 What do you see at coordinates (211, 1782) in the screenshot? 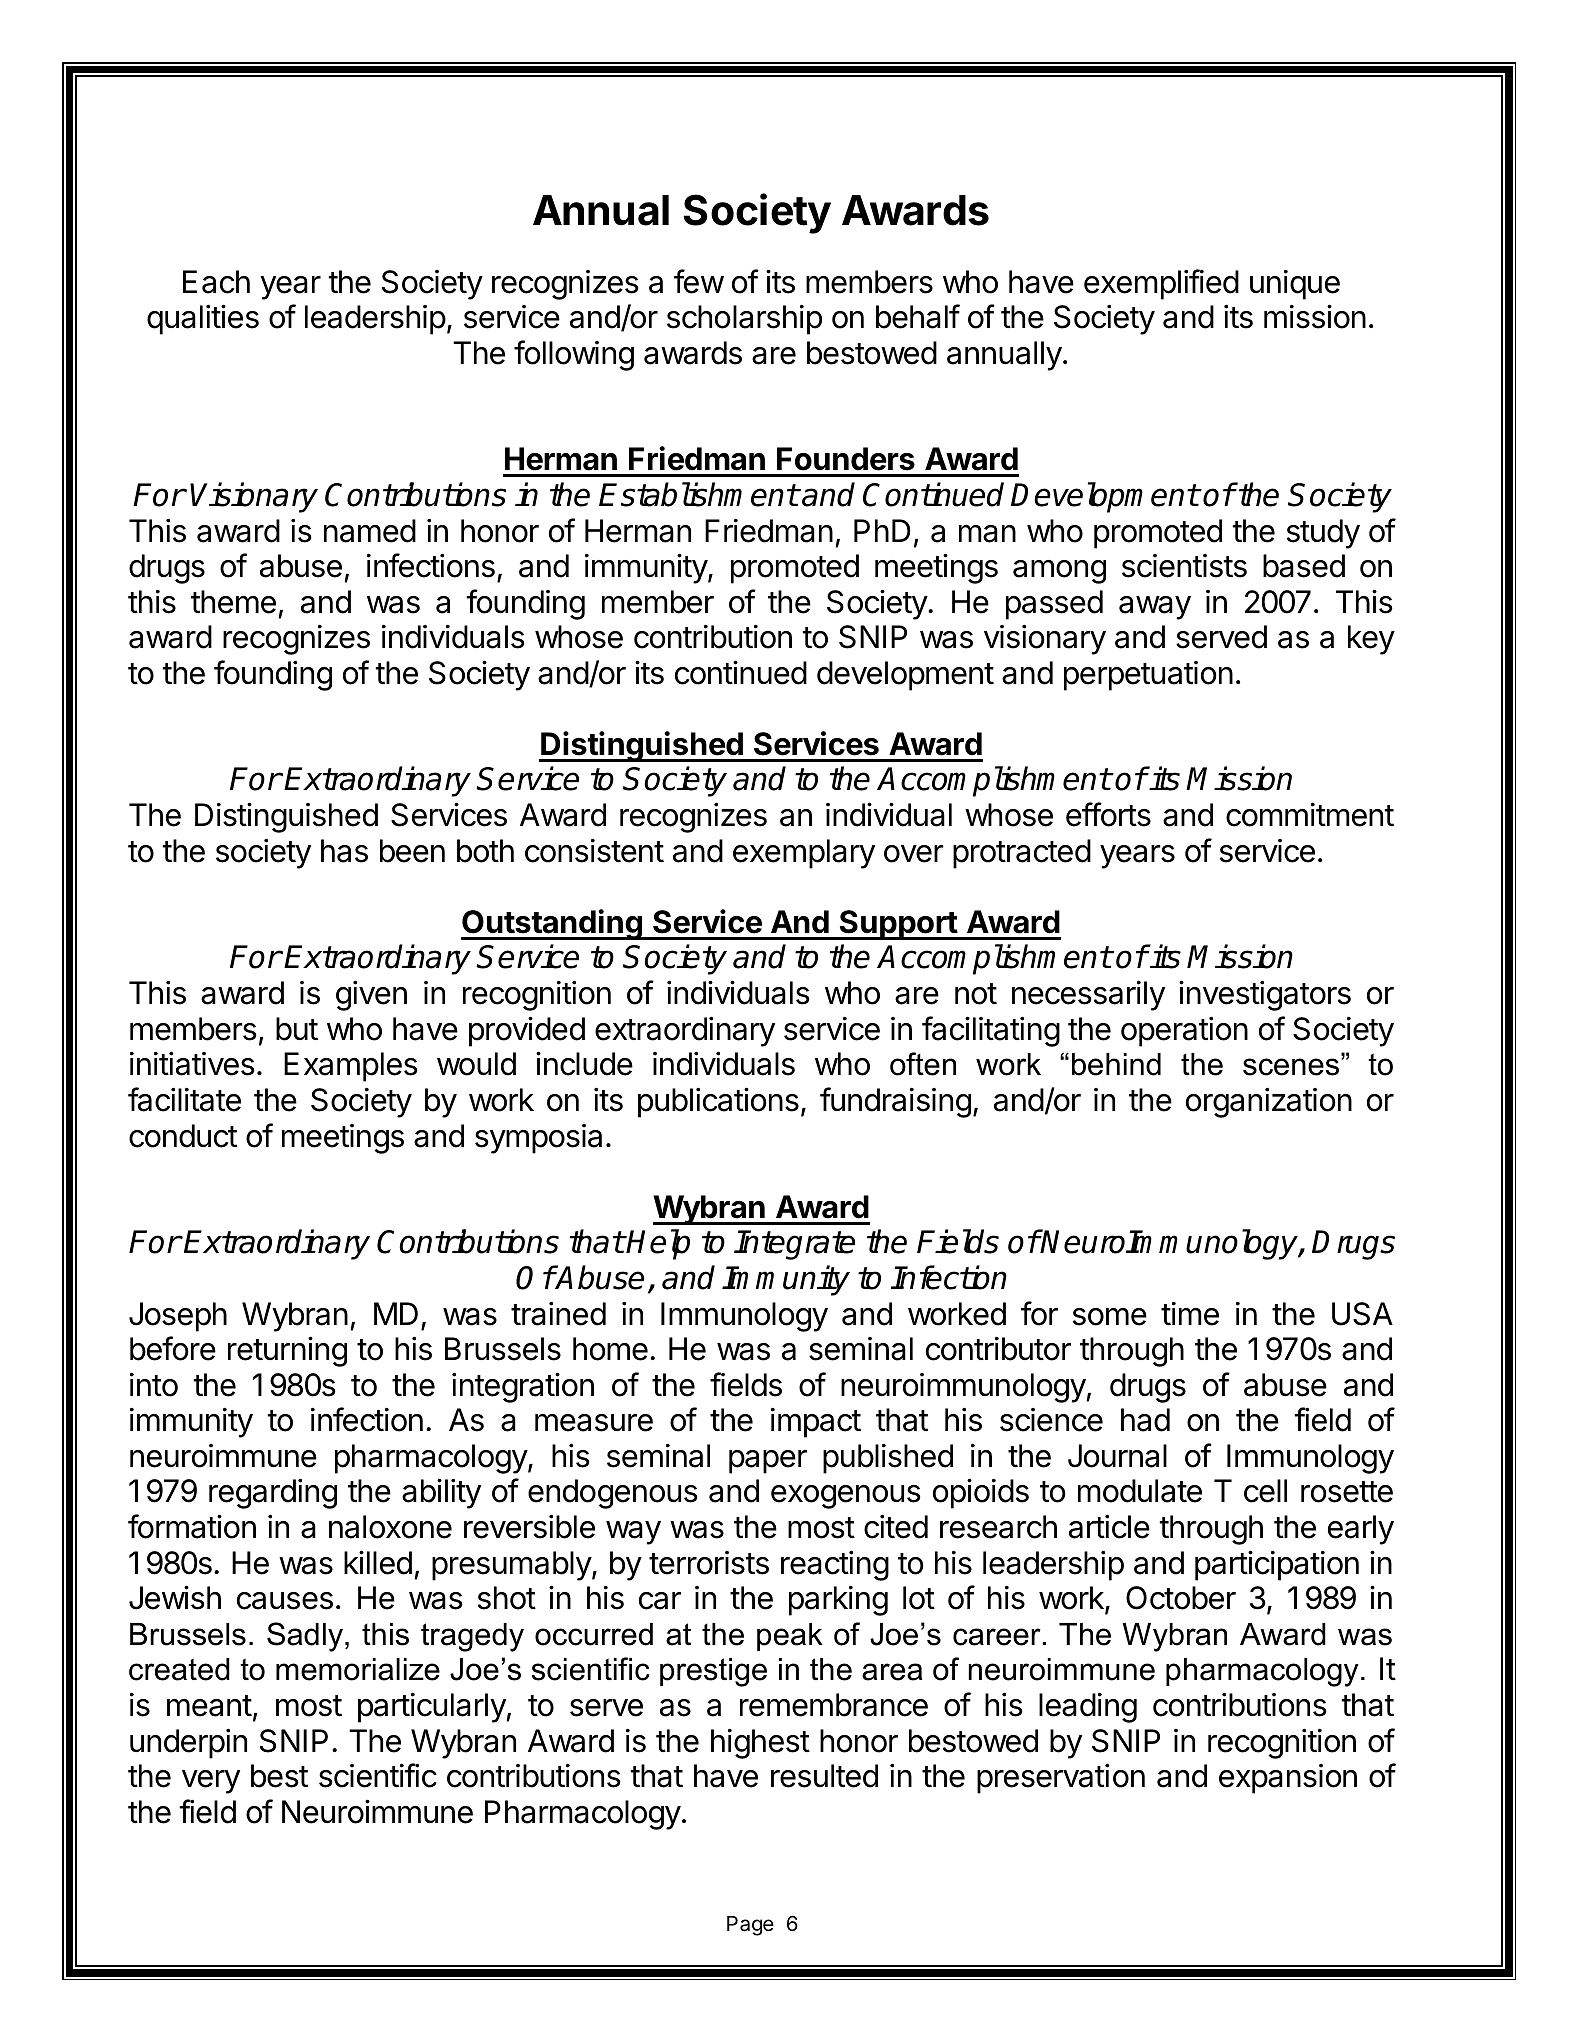
I see `very` at bounding box center [211, 1782].
